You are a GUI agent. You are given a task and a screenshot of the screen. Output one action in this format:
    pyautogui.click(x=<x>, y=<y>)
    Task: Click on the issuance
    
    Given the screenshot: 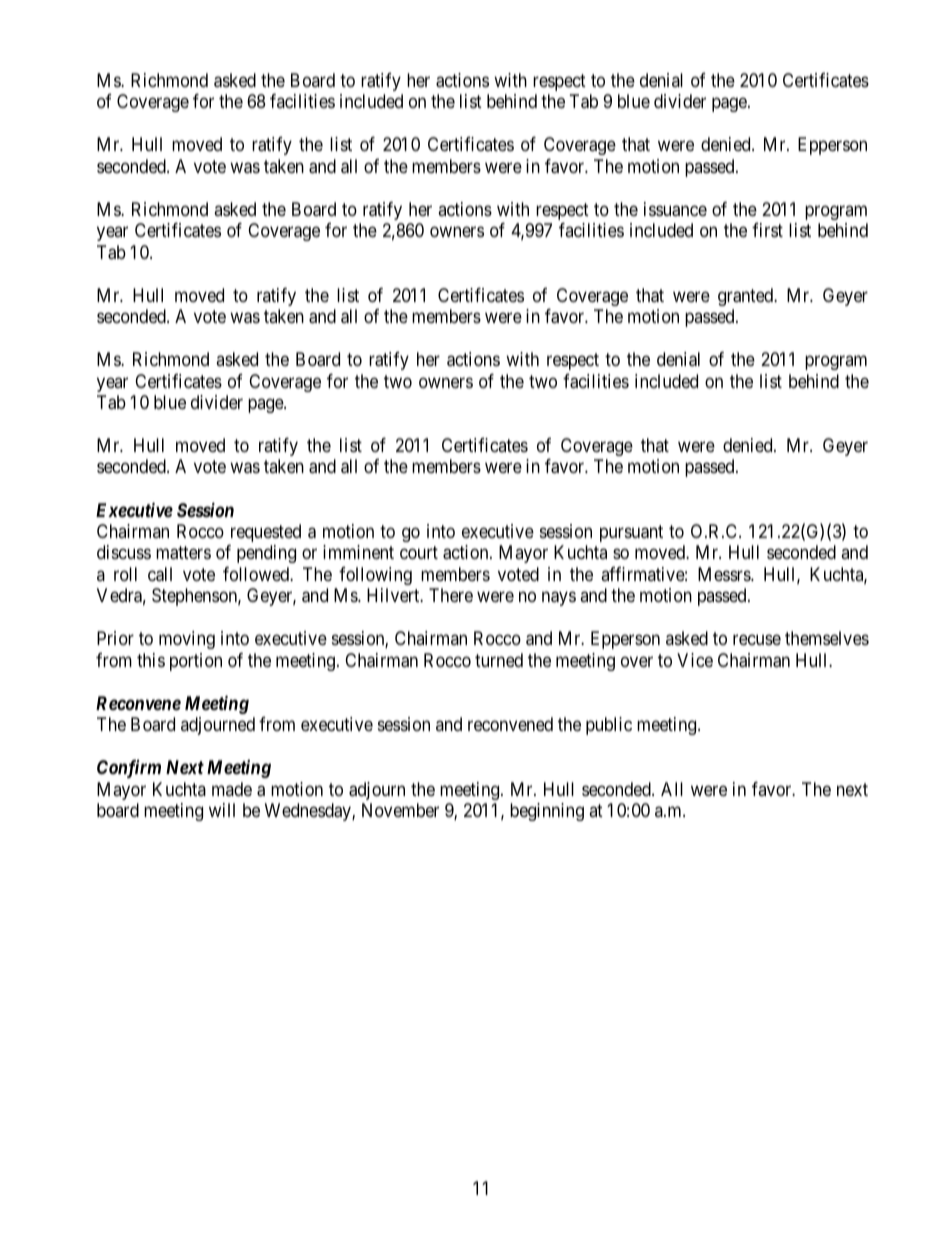 What is the action you would take?
    pyautogui.click(x=675, y=209)
